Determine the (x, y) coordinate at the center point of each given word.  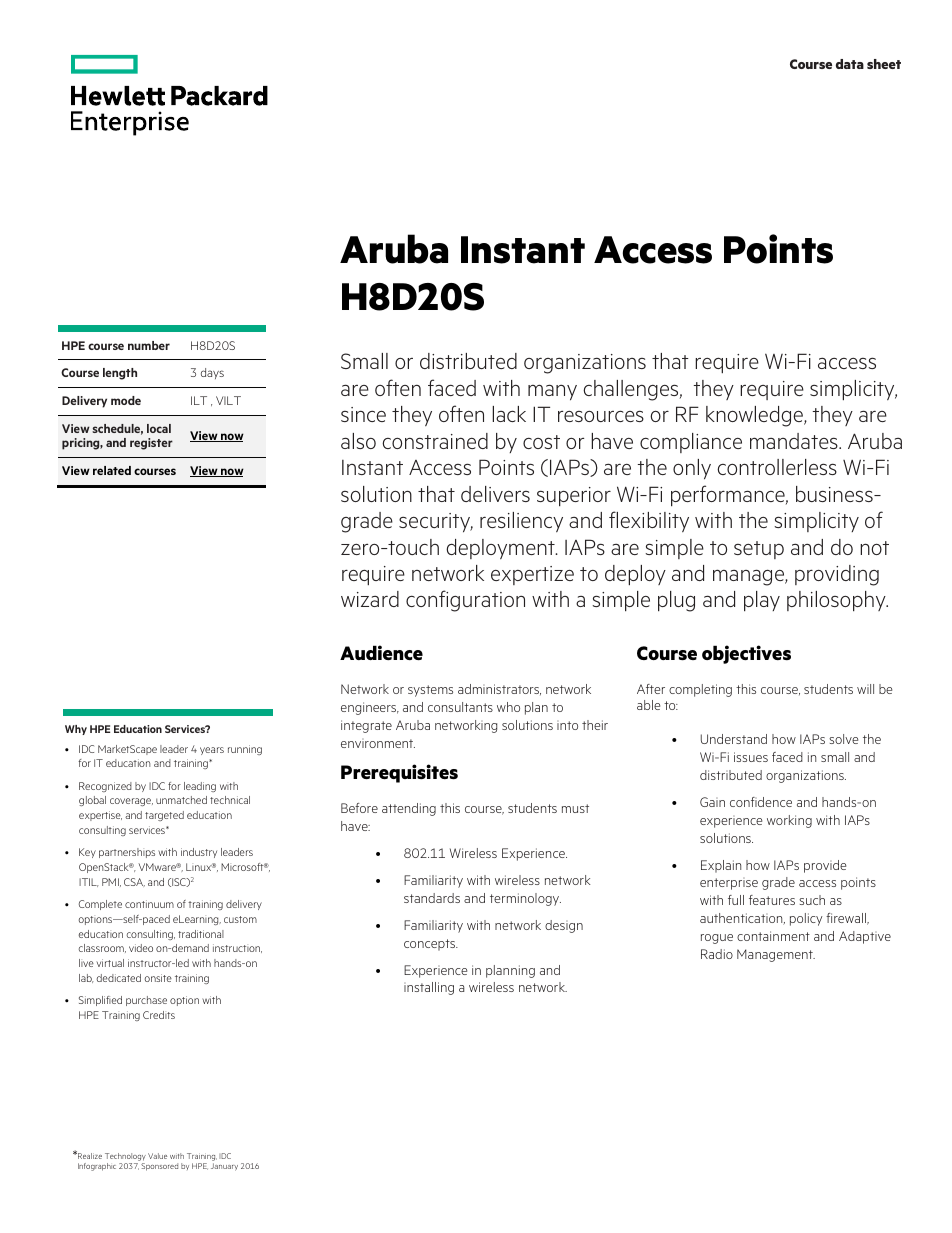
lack (509, 414)
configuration (465, 601)
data (850, 64)
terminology (525, 899)
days (212, 373)
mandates (795, 441)
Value (157, 1156)
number (149, 345)
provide (825, 866)
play (762, 601)
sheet (884, 64)
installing (429, 988)
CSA (134, 882)
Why (76, 730)
